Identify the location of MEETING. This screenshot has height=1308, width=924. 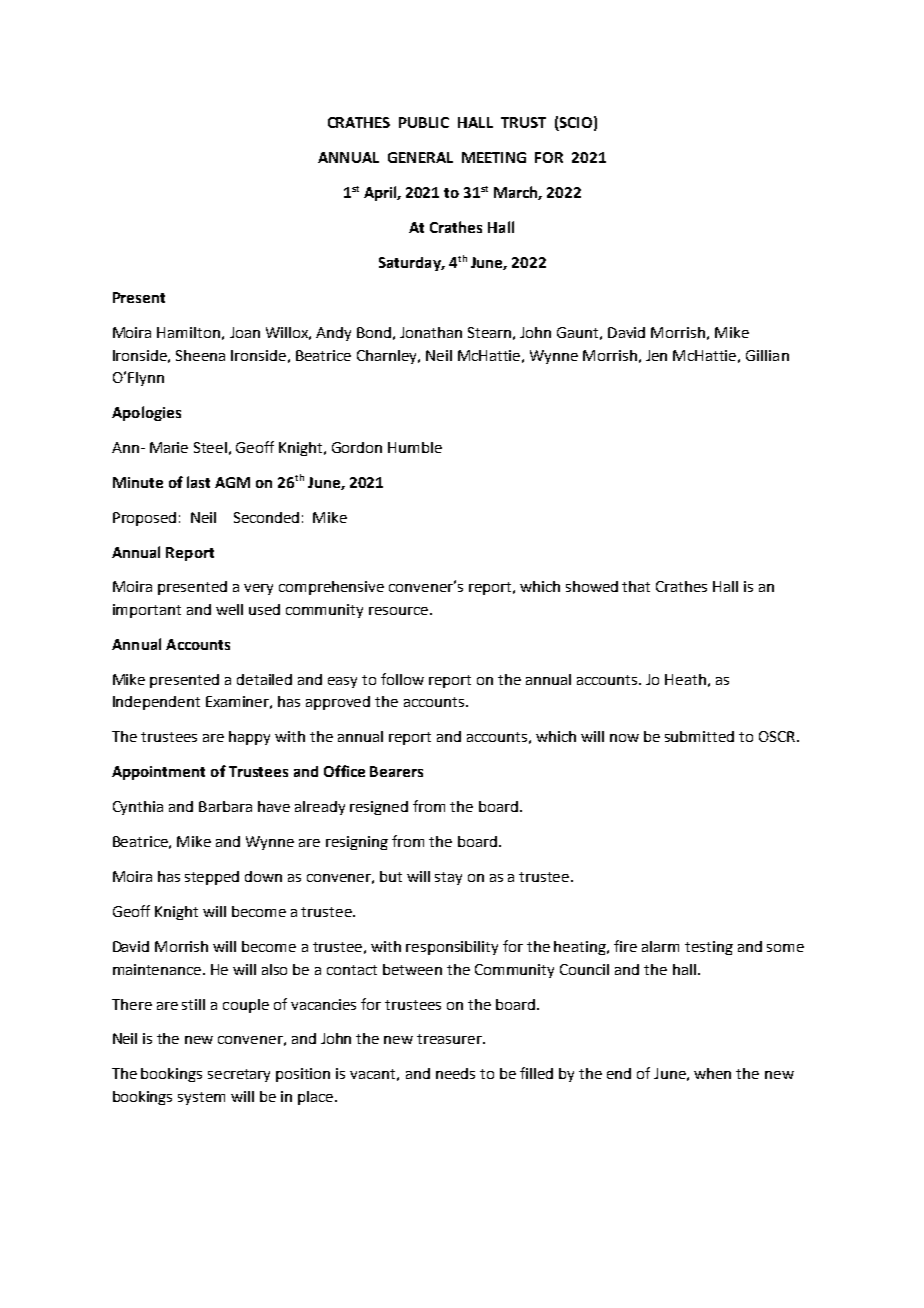
(494, 157).
